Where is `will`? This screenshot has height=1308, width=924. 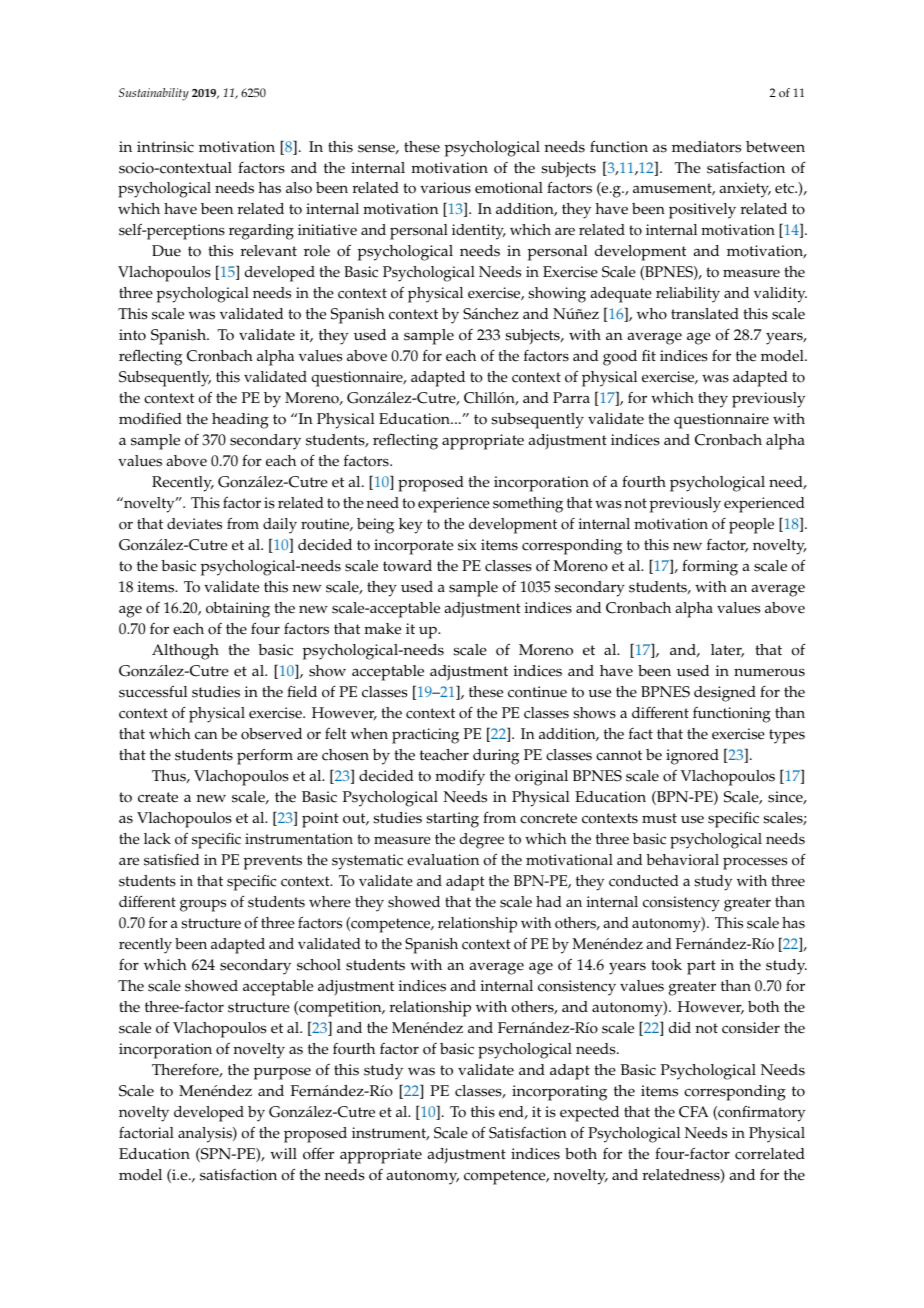
will is located at coordinates (283, 1153).
